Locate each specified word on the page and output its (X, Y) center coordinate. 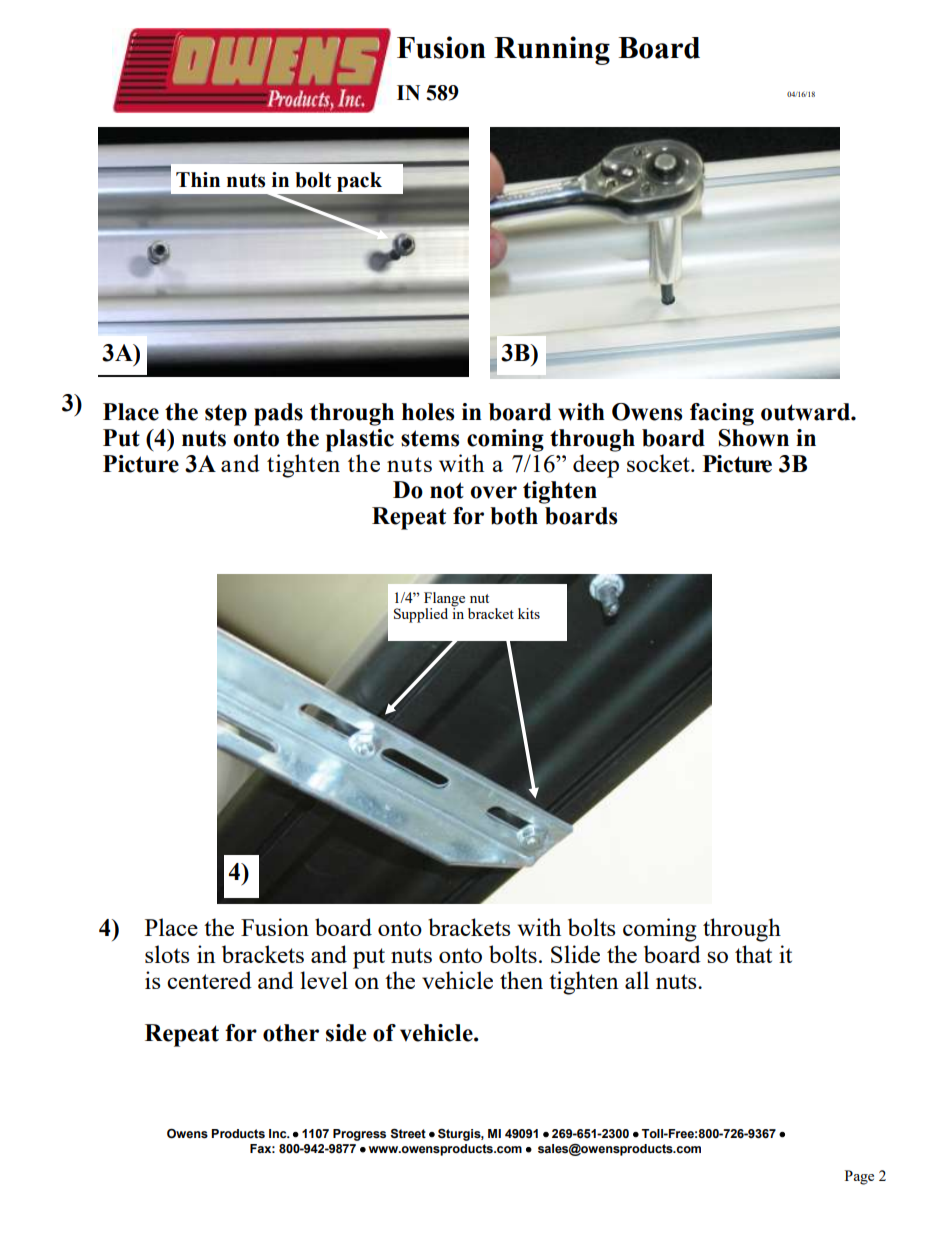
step (226, 415)
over (493, 492)
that (753, 954)
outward (806, 412)
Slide (575, 954)
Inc (279, 1134)
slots (167, 954)
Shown (754, 438)
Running (552, 50)
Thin (198, 179)
